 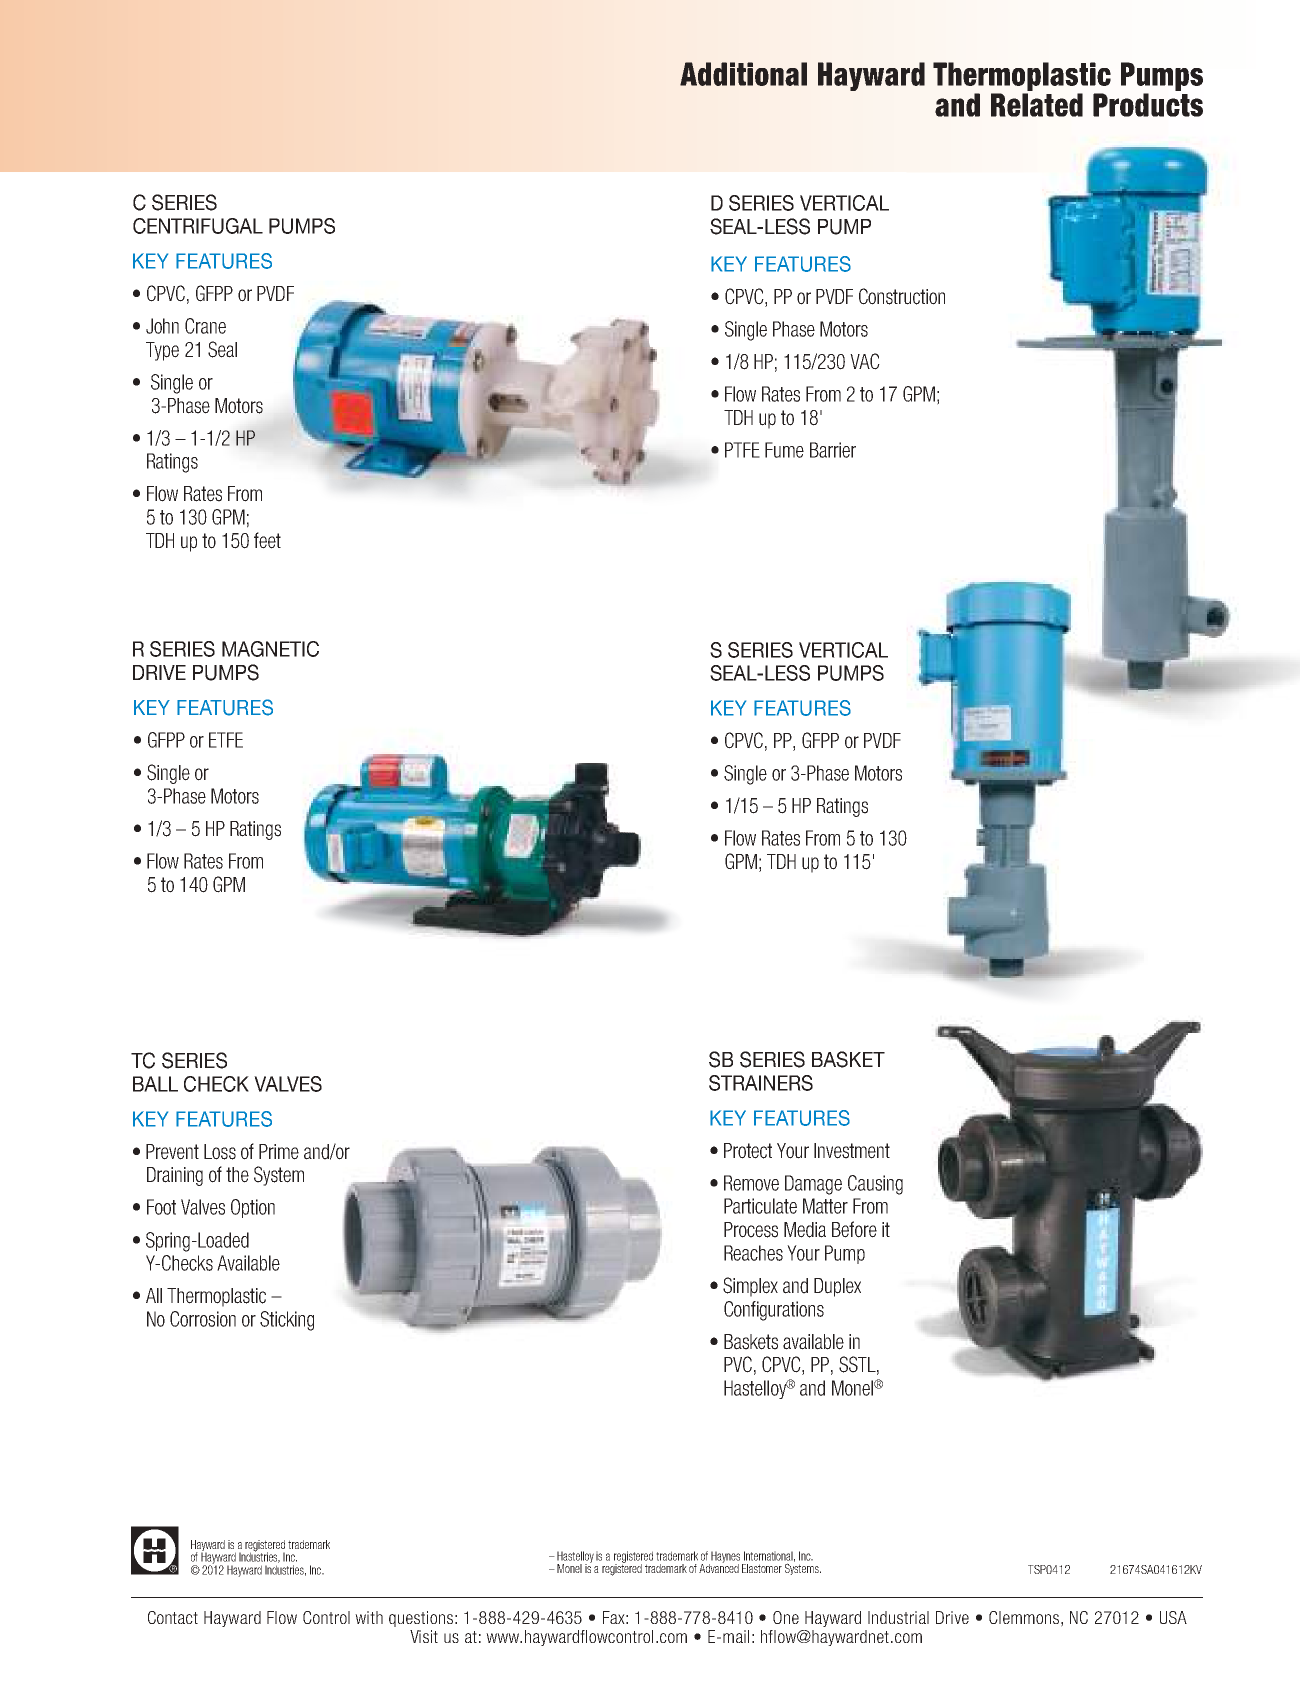 What do you see at coordinates (1037, 105) in the document?
I see `Related` at bounding box center [1037, 105].
